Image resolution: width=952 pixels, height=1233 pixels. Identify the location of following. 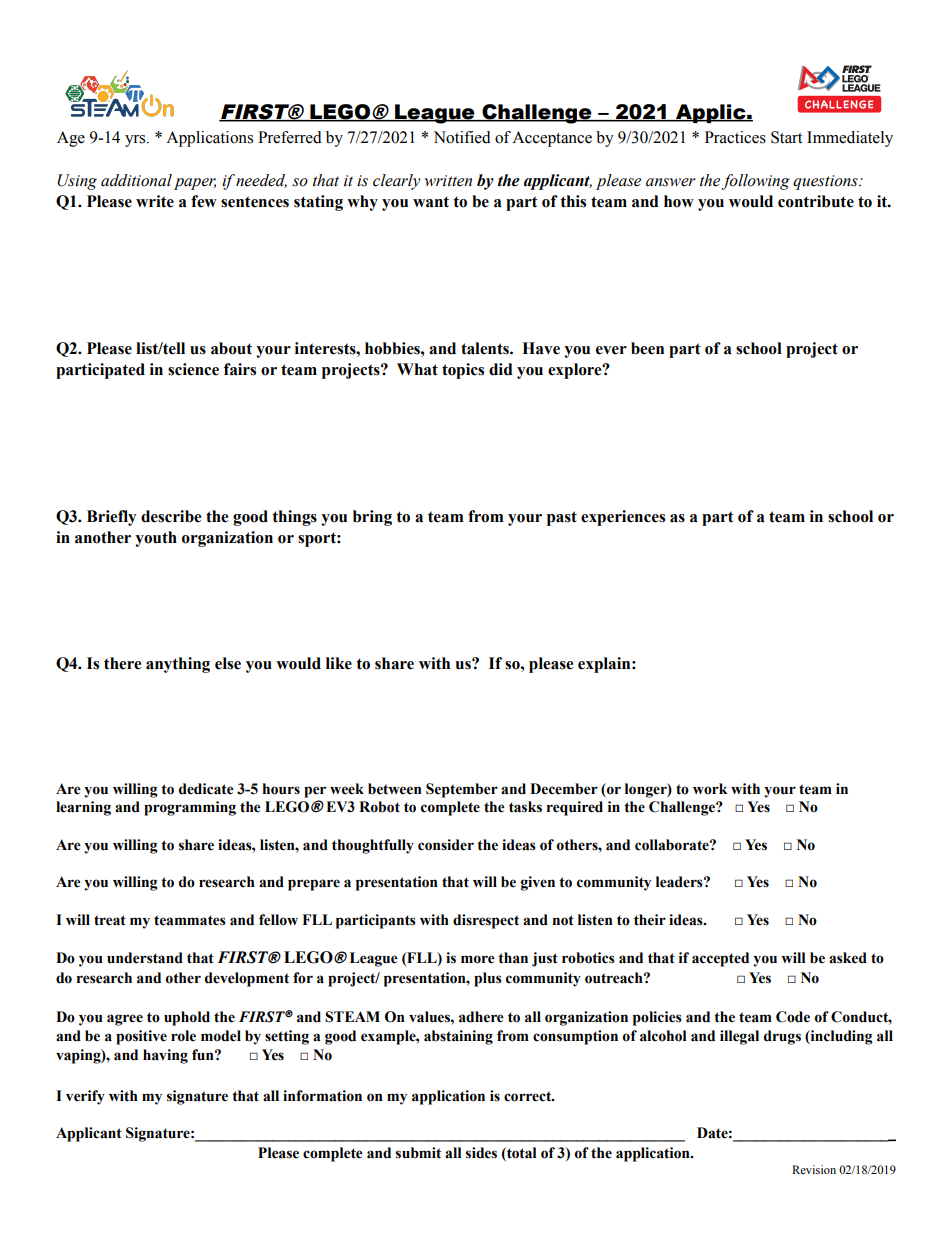
(755, 182).
